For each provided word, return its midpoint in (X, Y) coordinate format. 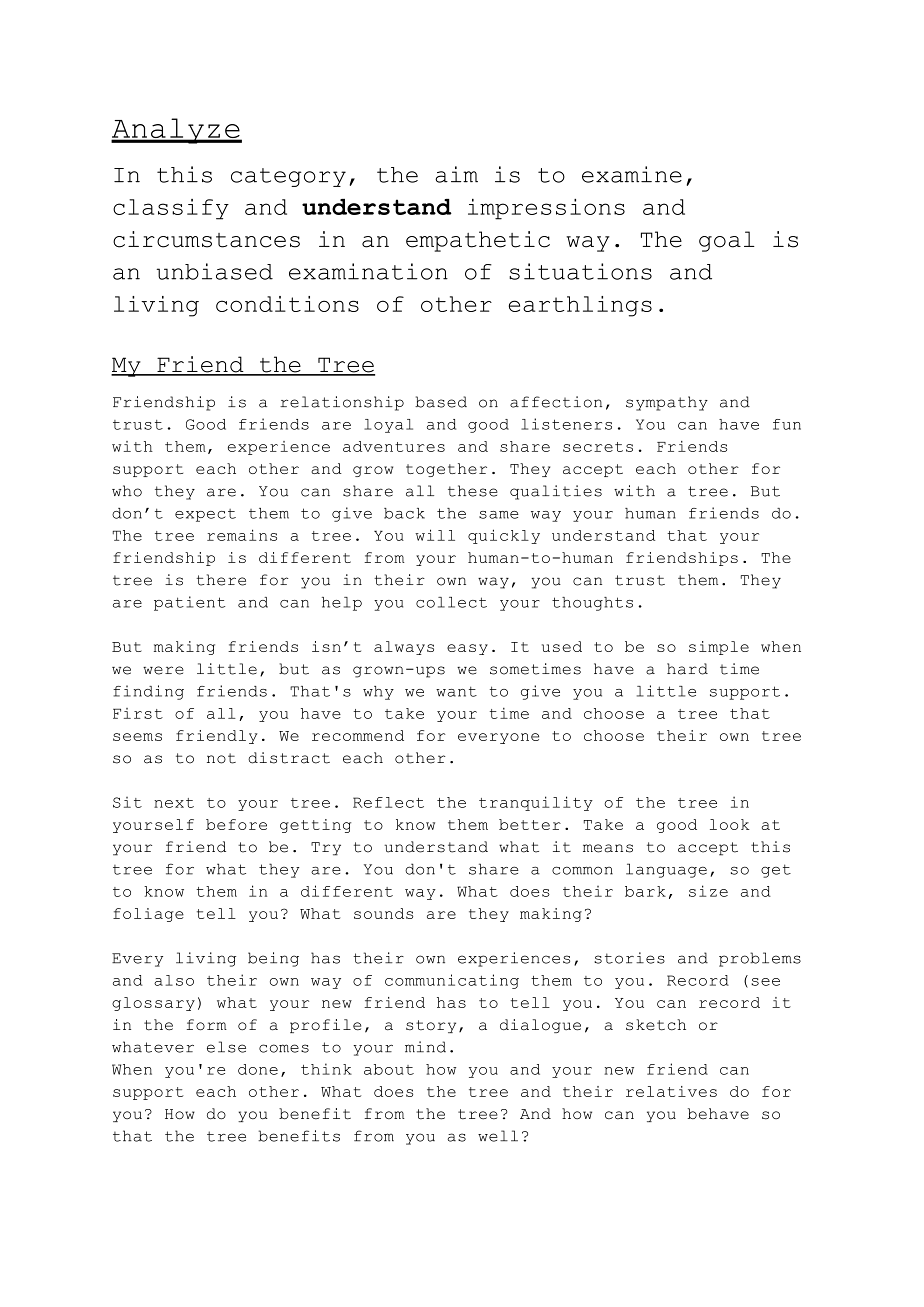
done (258, 1069)
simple (719, 648)
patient (189, 603)
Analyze (176, 131)
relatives (671, 1091)
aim (456, 174)
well (498, 1136)
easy (467, 649)
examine (632, 174)
